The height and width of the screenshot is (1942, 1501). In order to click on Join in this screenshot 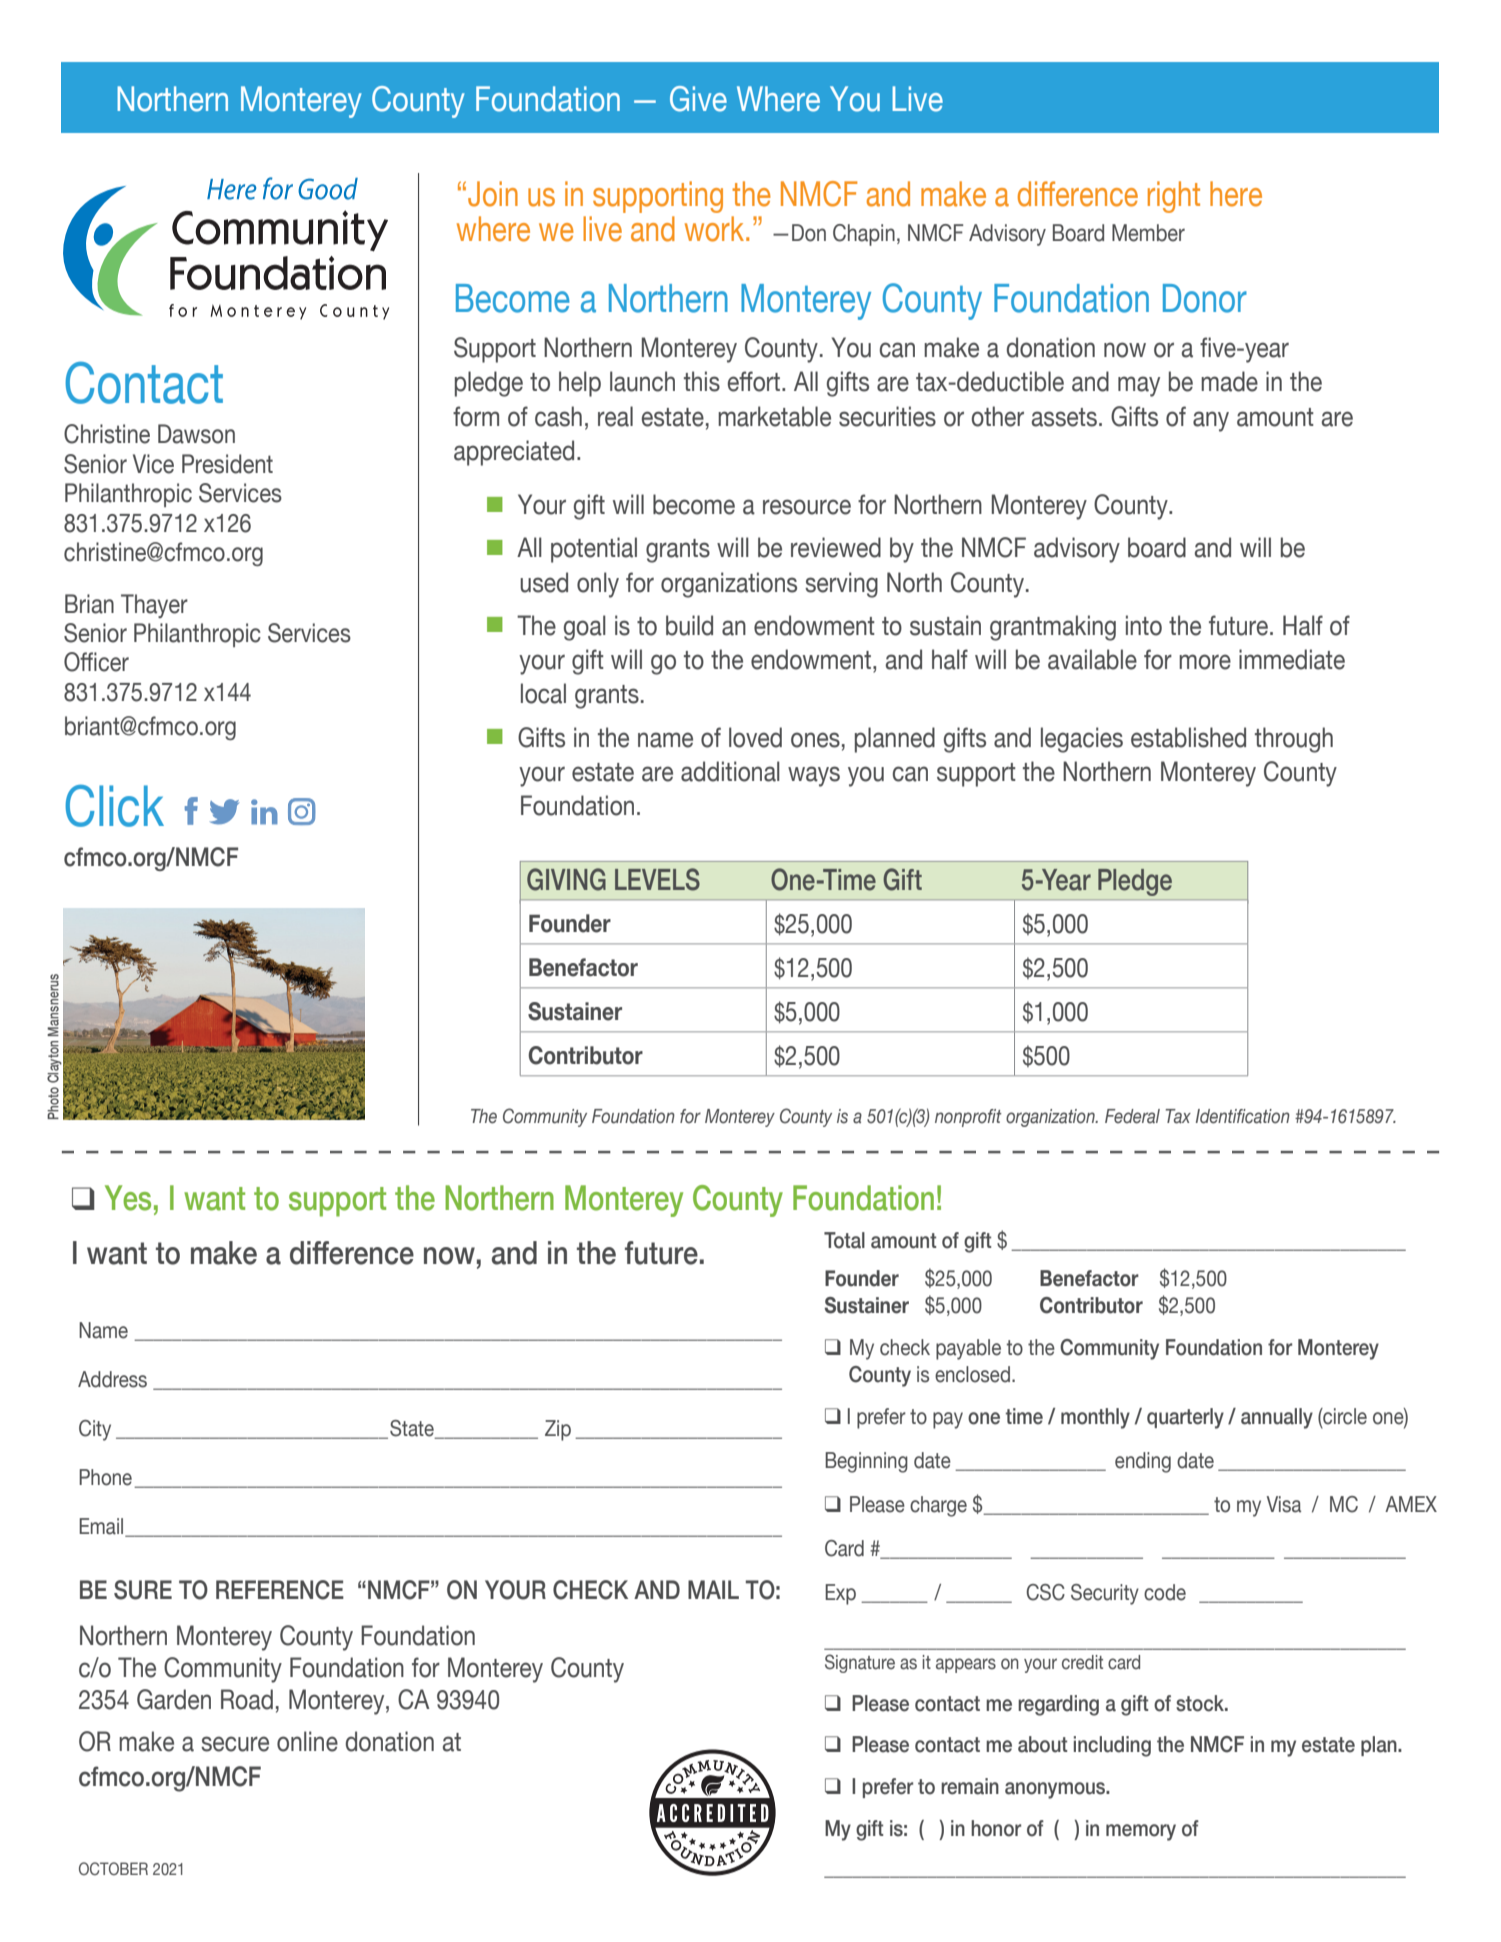, I will do `click(493, 194)`.
